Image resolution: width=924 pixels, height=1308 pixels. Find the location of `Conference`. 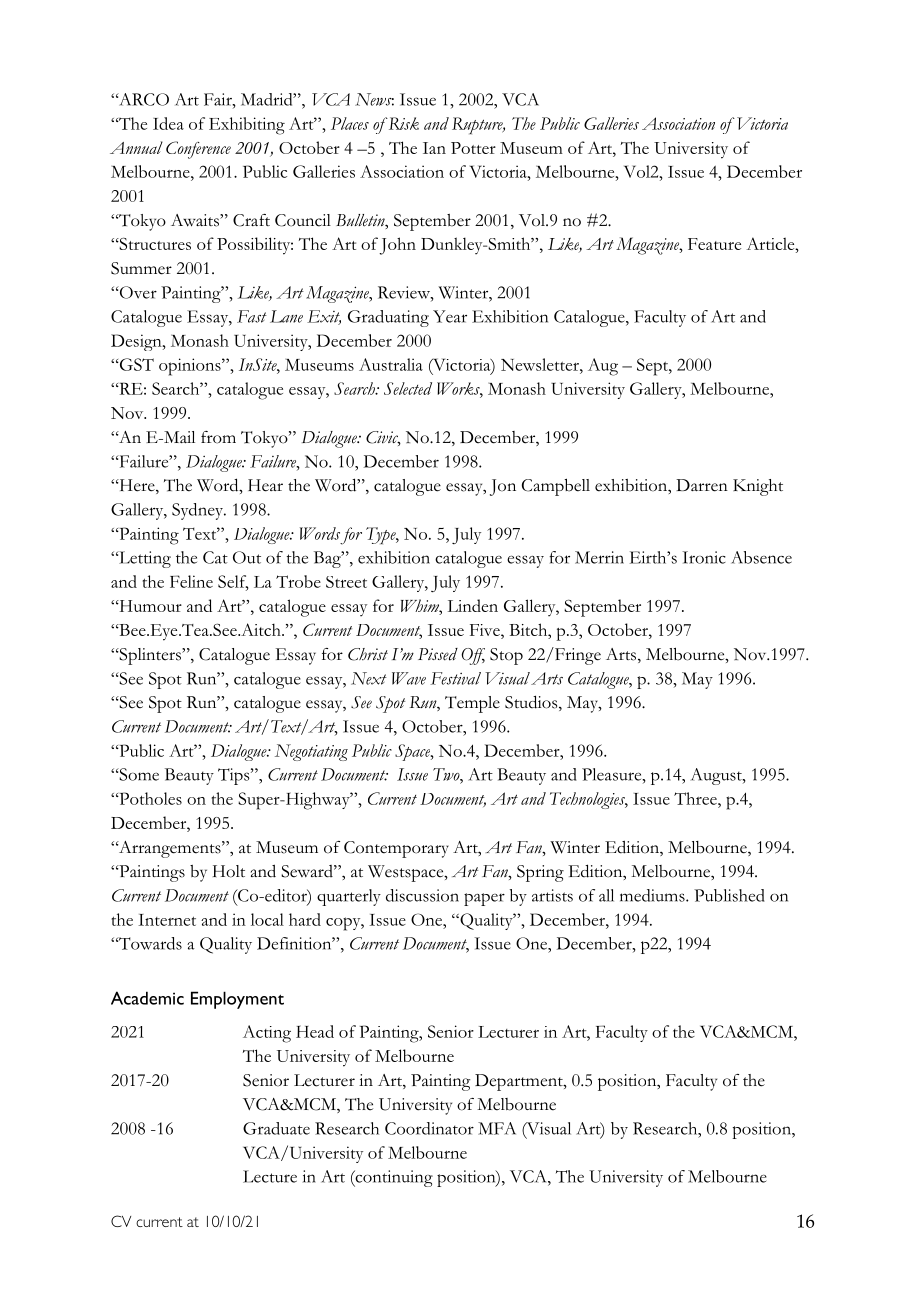

Conference is located at coordinates (198, 150).
